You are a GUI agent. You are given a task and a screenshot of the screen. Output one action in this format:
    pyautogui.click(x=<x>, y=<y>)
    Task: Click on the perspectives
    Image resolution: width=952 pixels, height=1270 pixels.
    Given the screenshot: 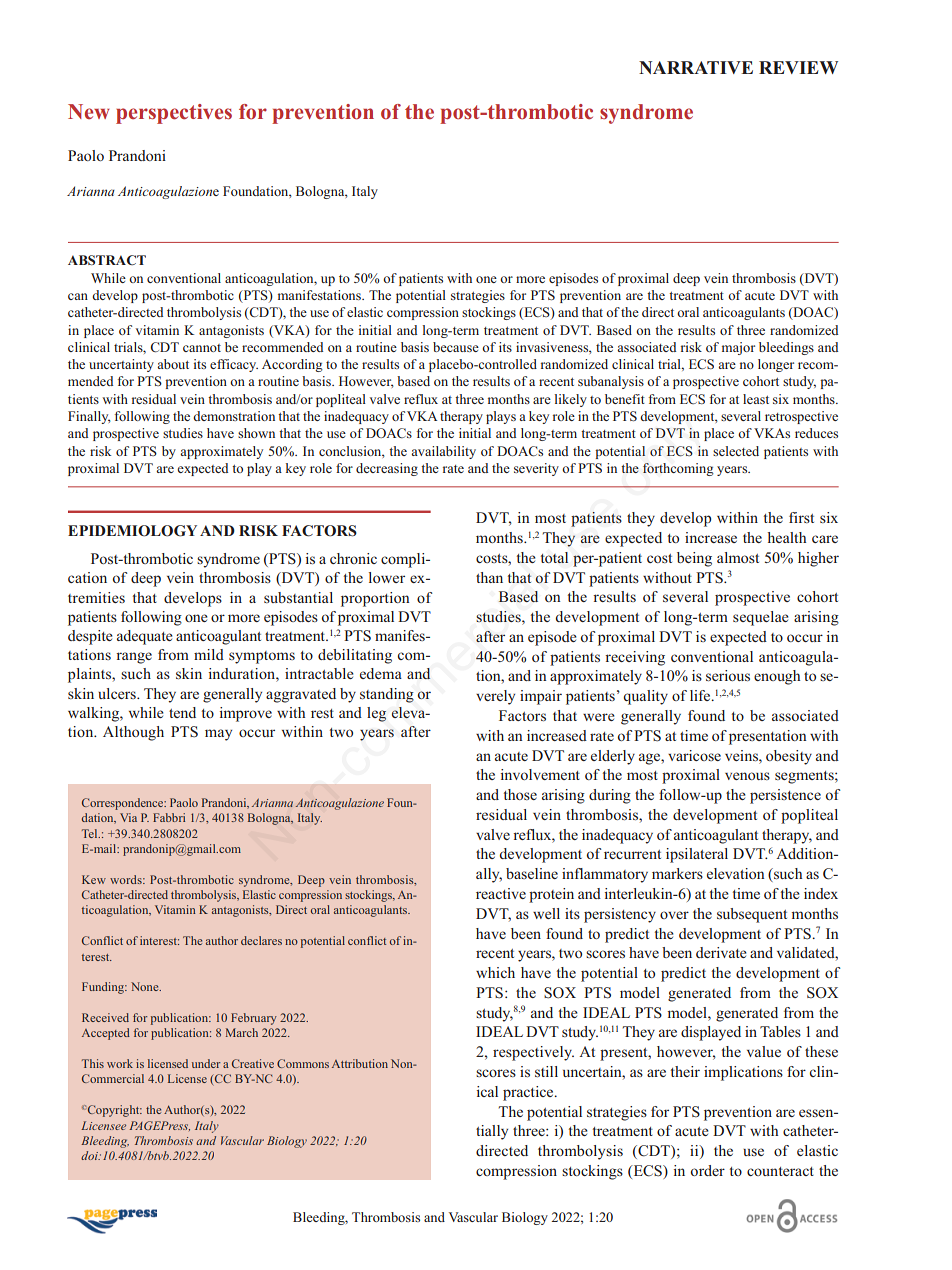 What is the action you would take?
    pyautogui.click(x=174, y=114)
